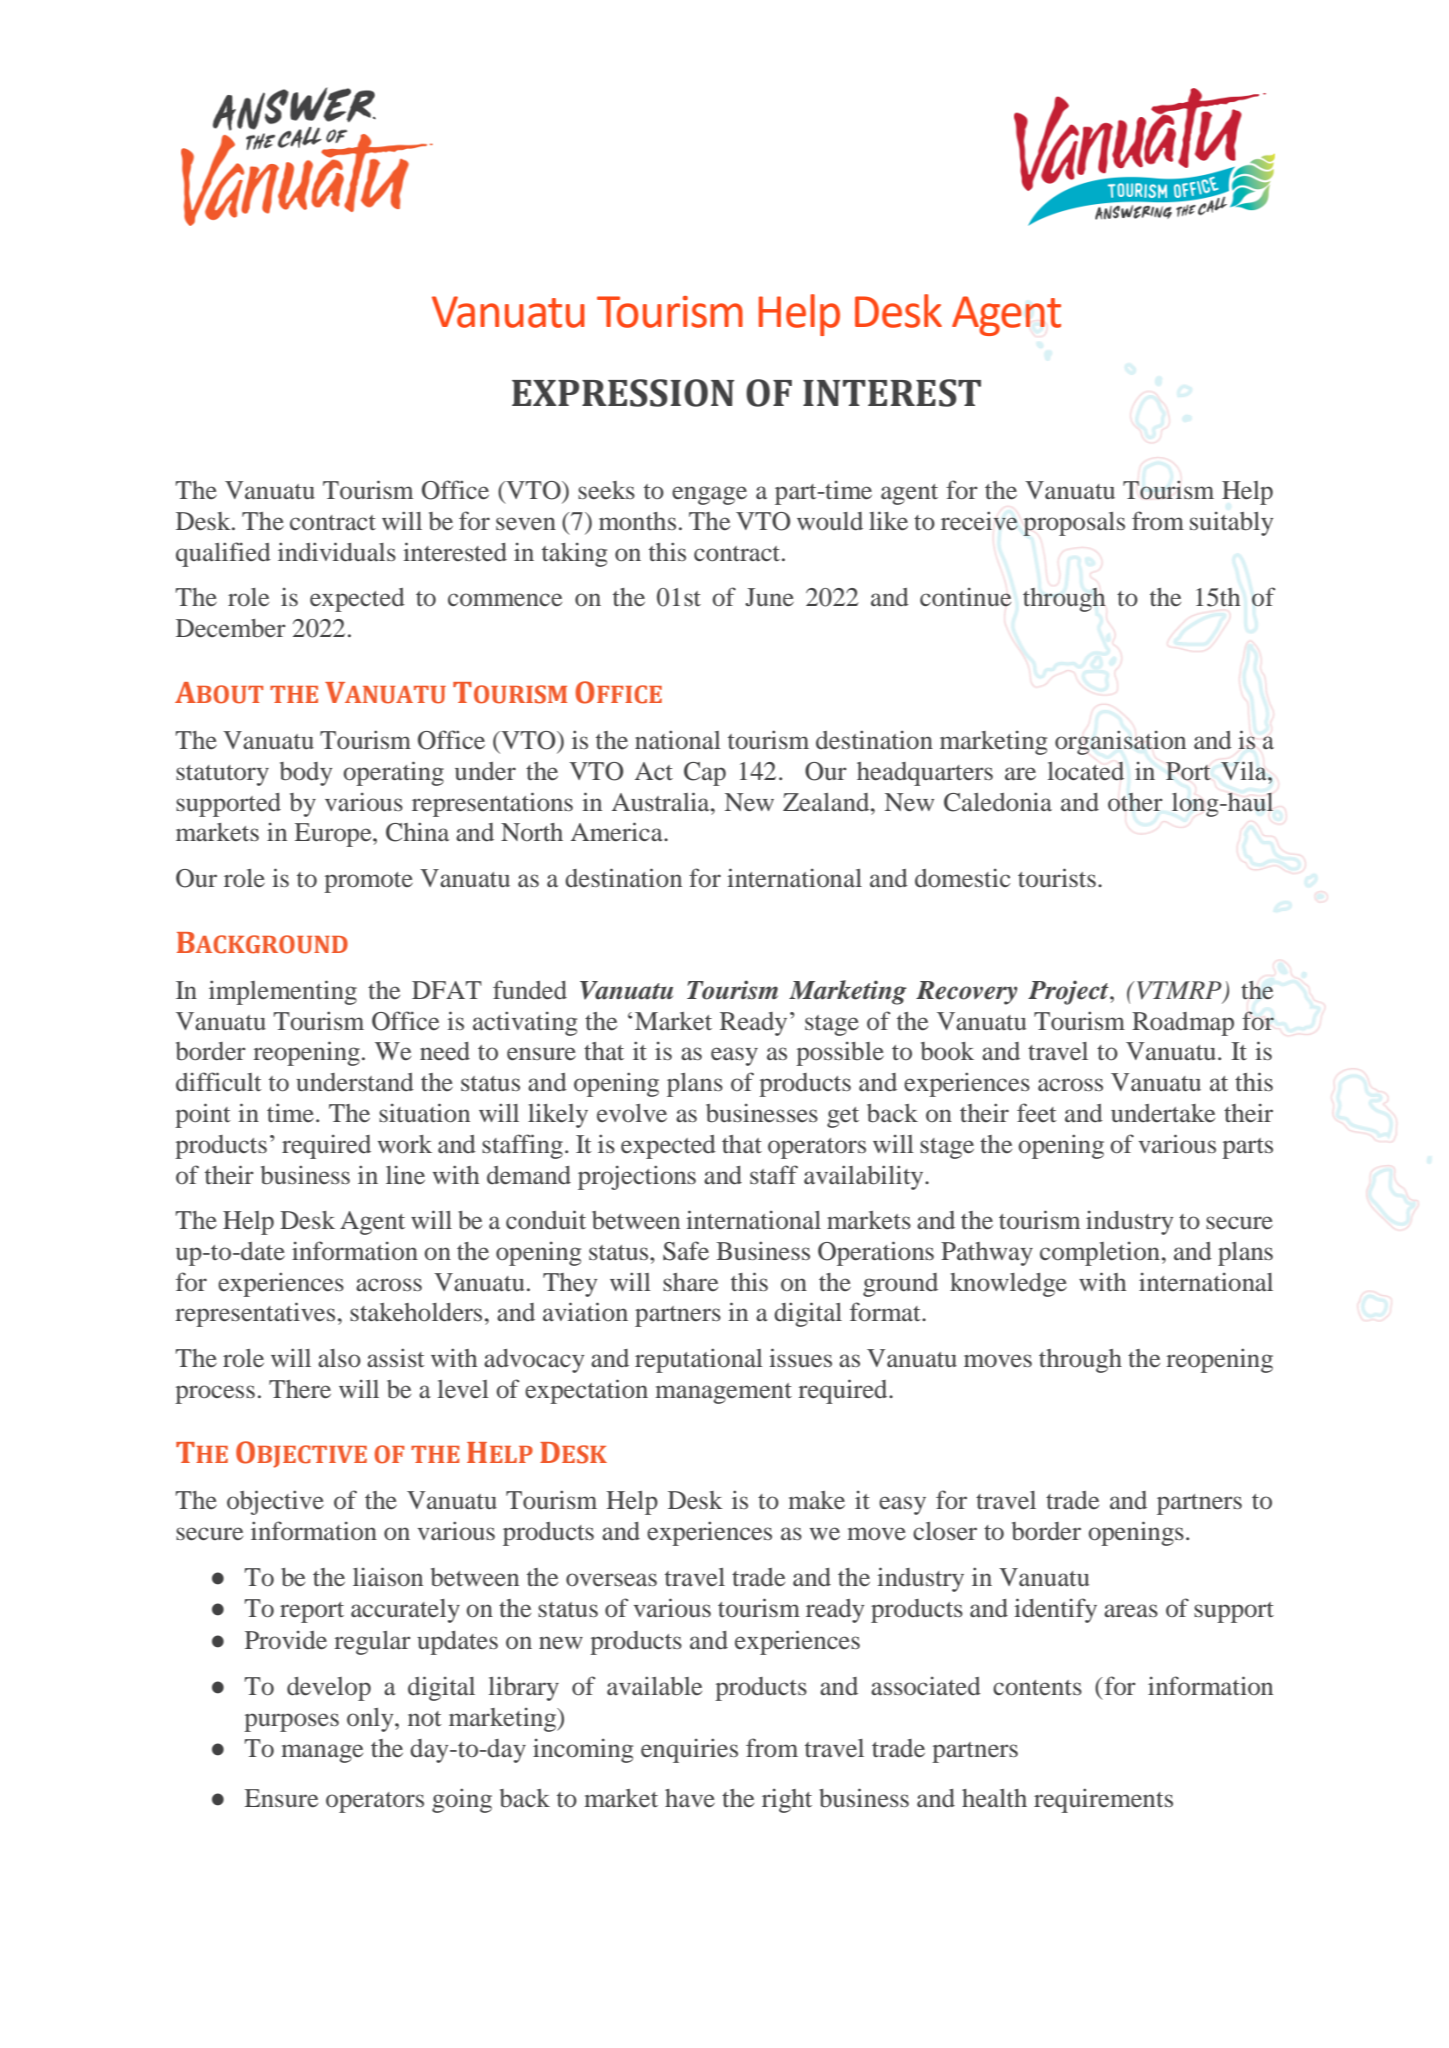  What do you see at coordinates (424, 1113) in the document?
I see `situation` at bounding box center [424, 1113].
